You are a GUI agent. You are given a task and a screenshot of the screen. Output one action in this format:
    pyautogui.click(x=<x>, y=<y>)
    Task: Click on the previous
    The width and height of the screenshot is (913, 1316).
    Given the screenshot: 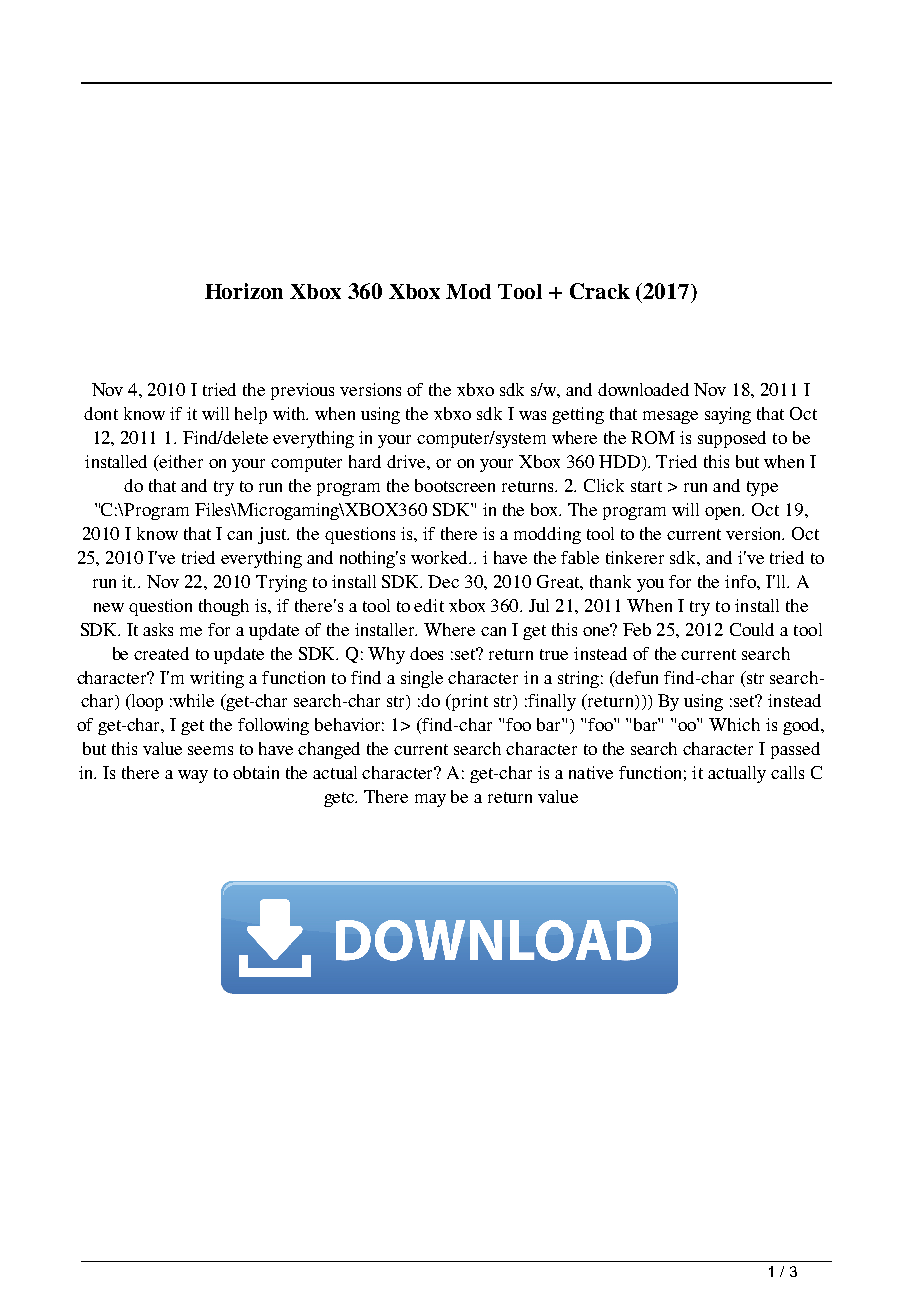 What is the action you would take?
    pyautogui.click(x=302, y=391)
